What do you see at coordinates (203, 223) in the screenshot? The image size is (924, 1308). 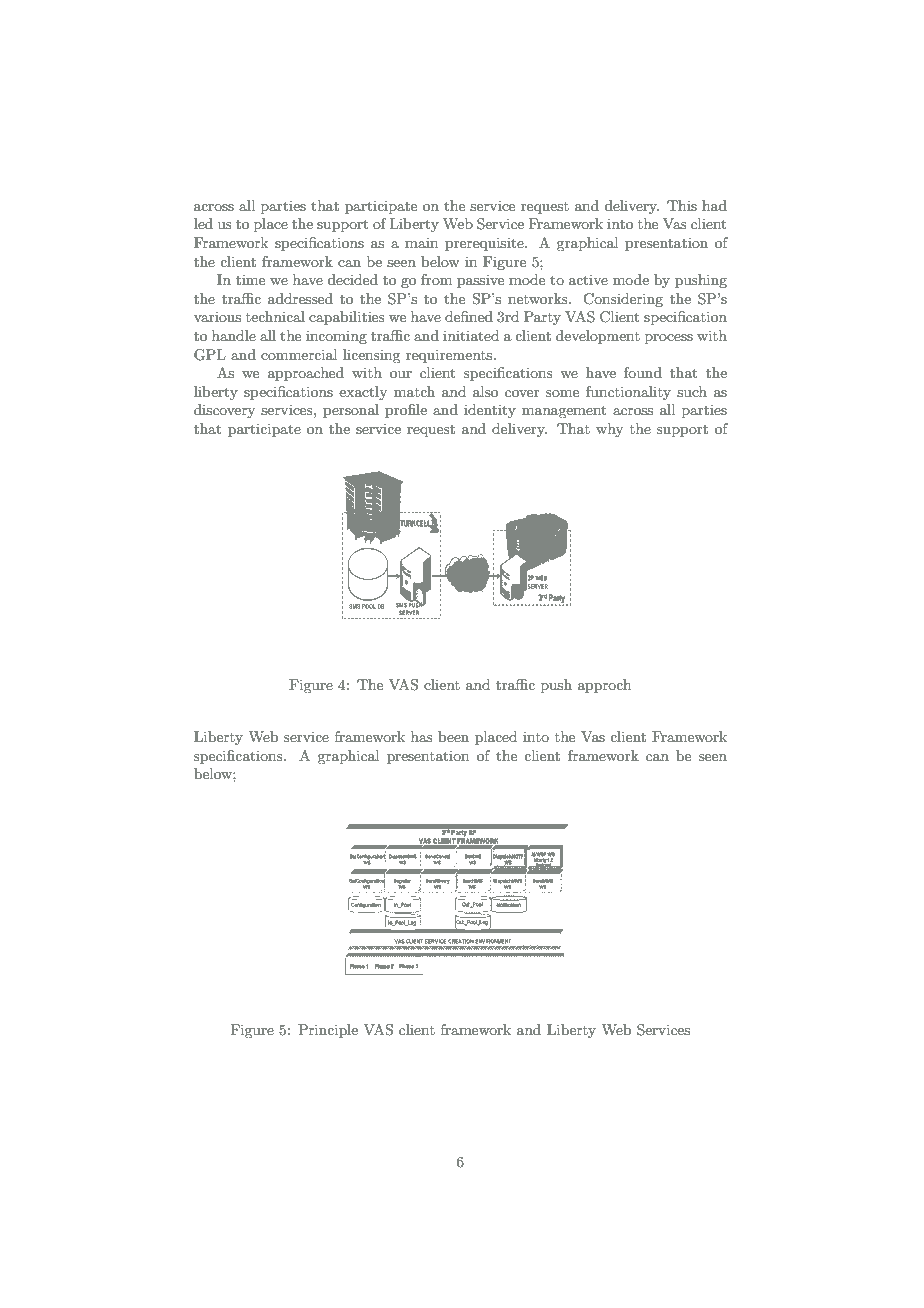 I see `led` at bounding box center [203, 223].
